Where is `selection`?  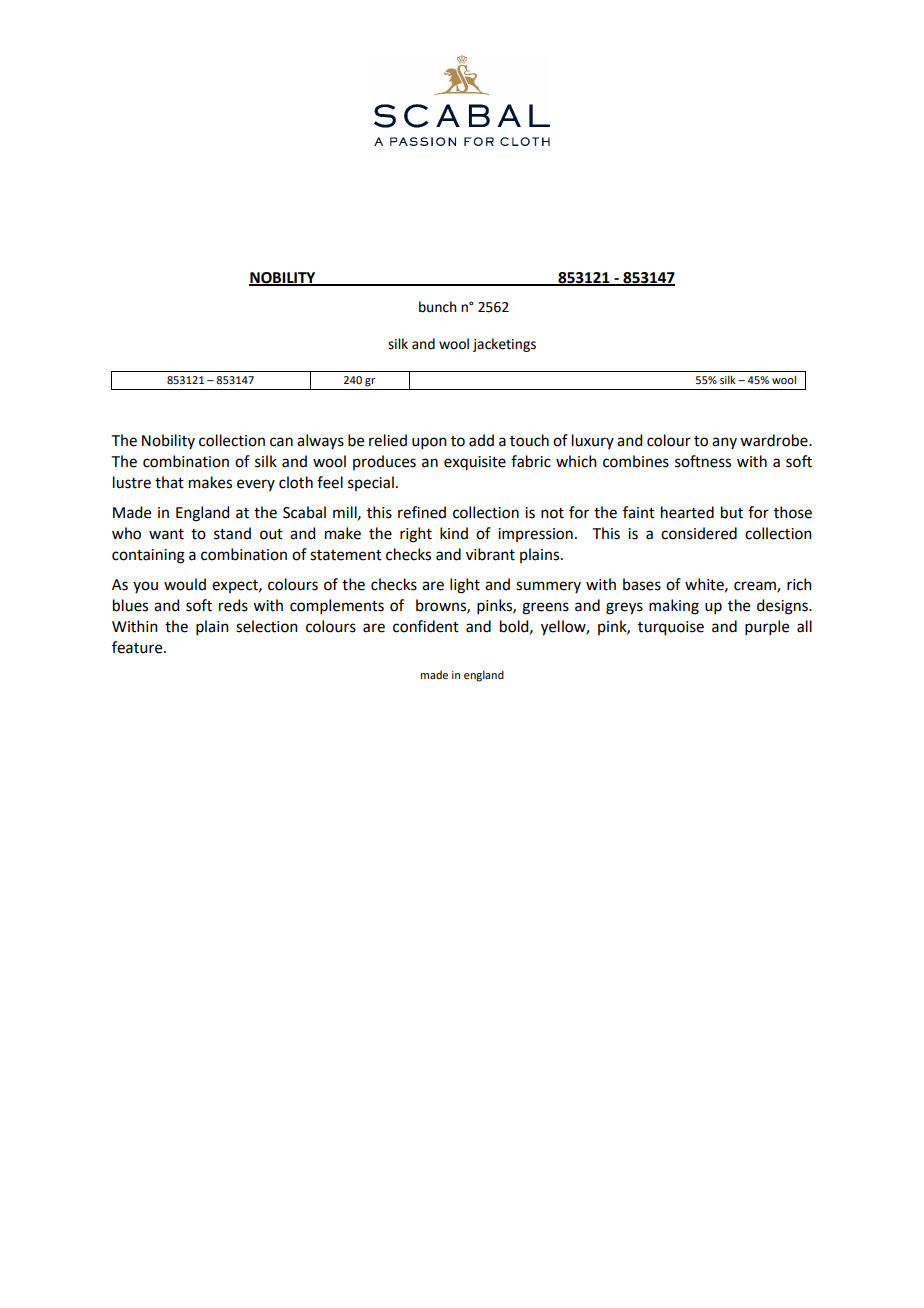
selection is located at coordinates (267, 626).
